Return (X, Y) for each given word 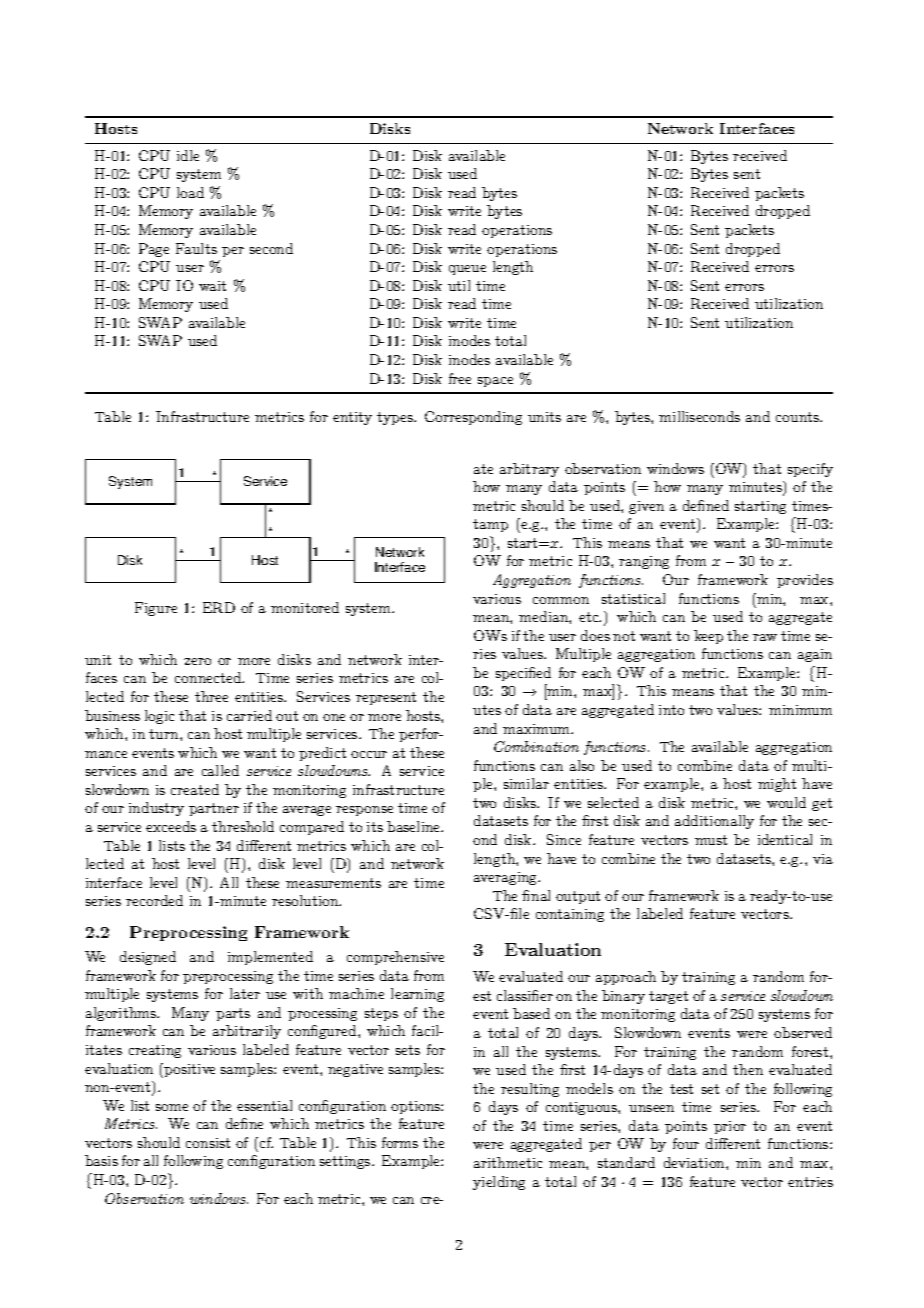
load (190, 192)
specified (523, 674)
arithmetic (508, 1162)
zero (197, 661)
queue (467, 270)
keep (708, 637)
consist (208, 1143)
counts (798, 417)
